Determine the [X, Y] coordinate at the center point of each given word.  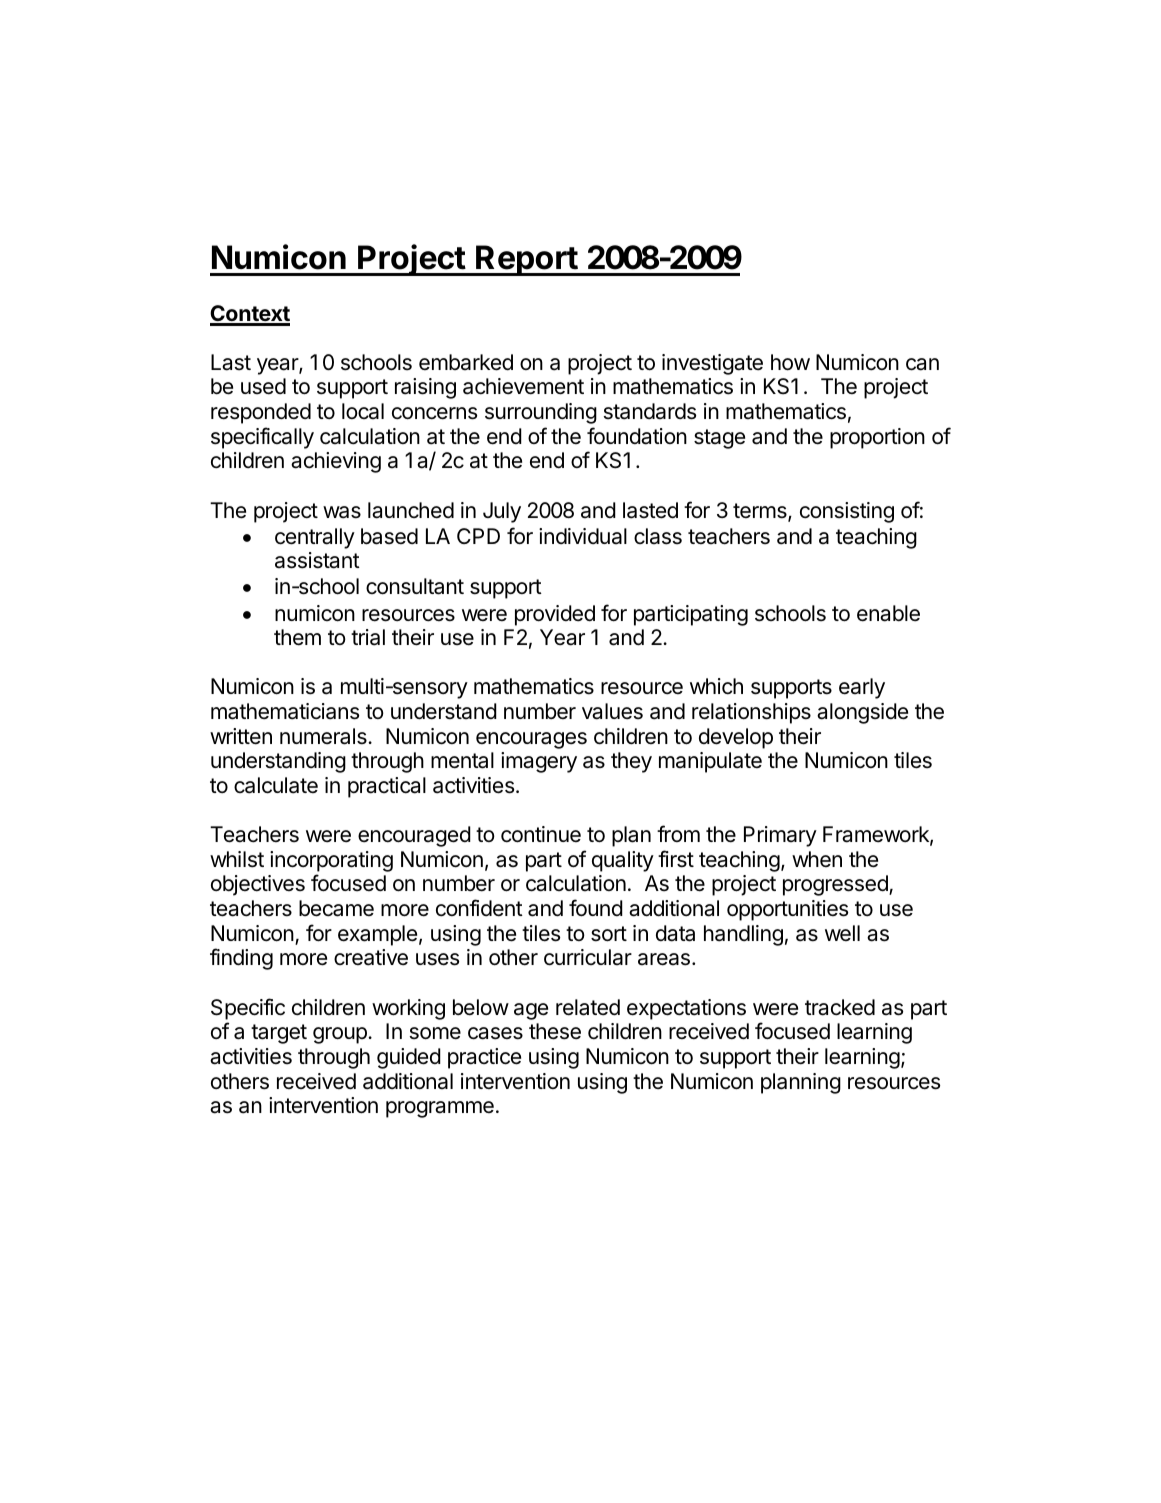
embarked [466, 362]
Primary [780, 836]
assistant [317, 560]
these [555, 1031]
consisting [847, 512]
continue [541, 834]
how [790, 362]
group [341, 1035]
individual [583, 536]
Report [526, 260]
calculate [276, 785]
